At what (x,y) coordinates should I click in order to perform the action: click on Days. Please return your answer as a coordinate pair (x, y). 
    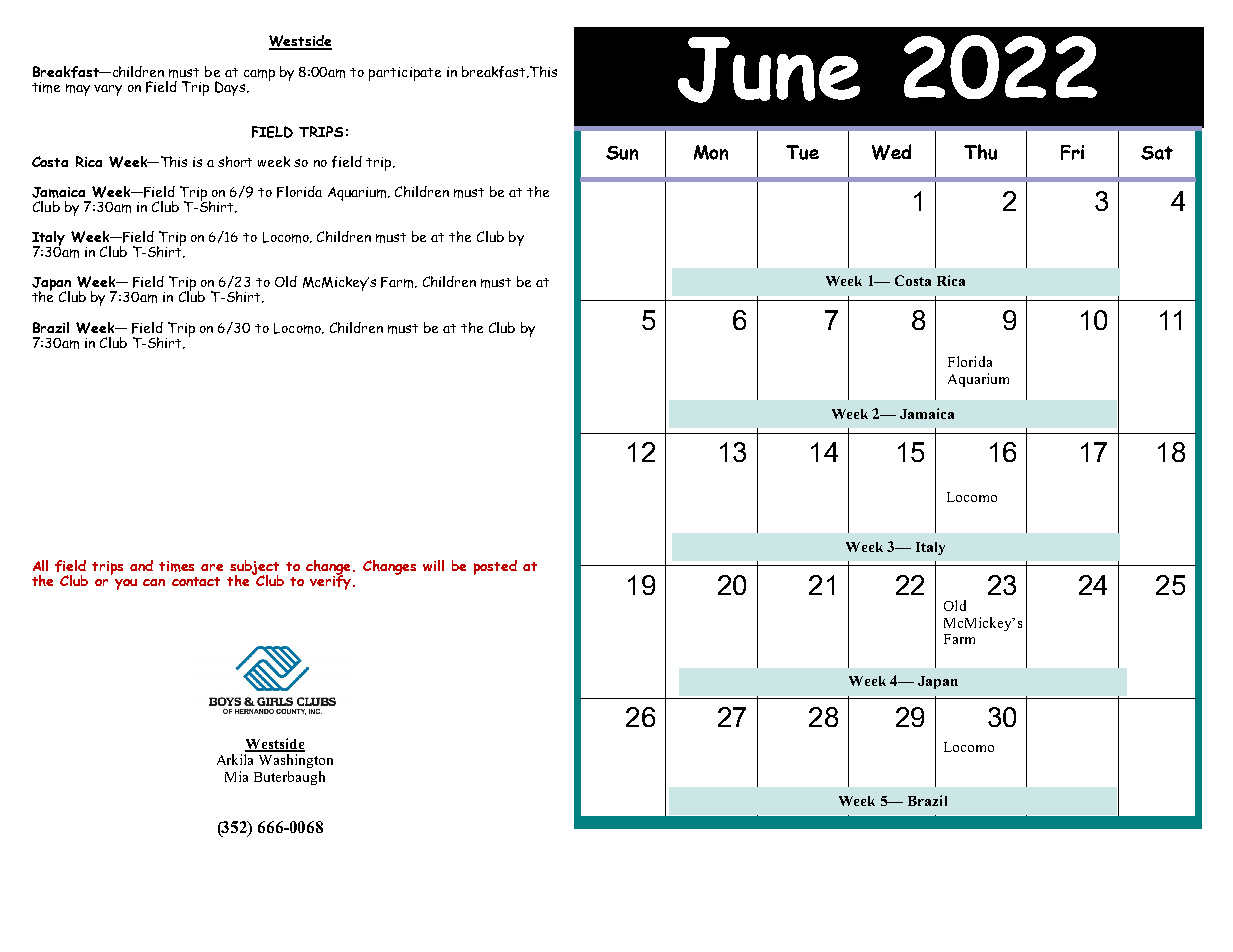
    Looking at the image, I should click on (230, 88).
